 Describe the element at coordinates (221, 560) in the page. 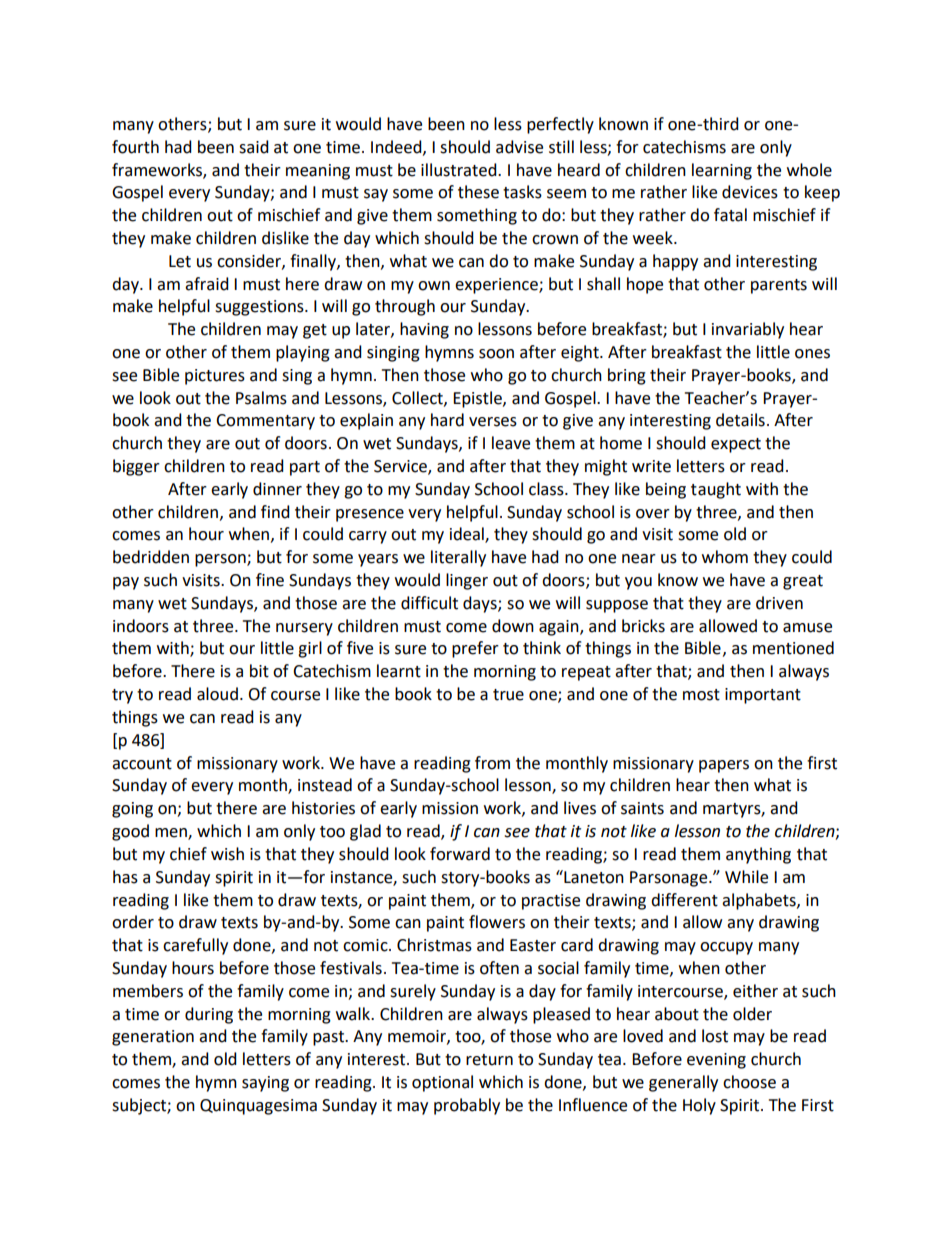

I see `person` at that location.
